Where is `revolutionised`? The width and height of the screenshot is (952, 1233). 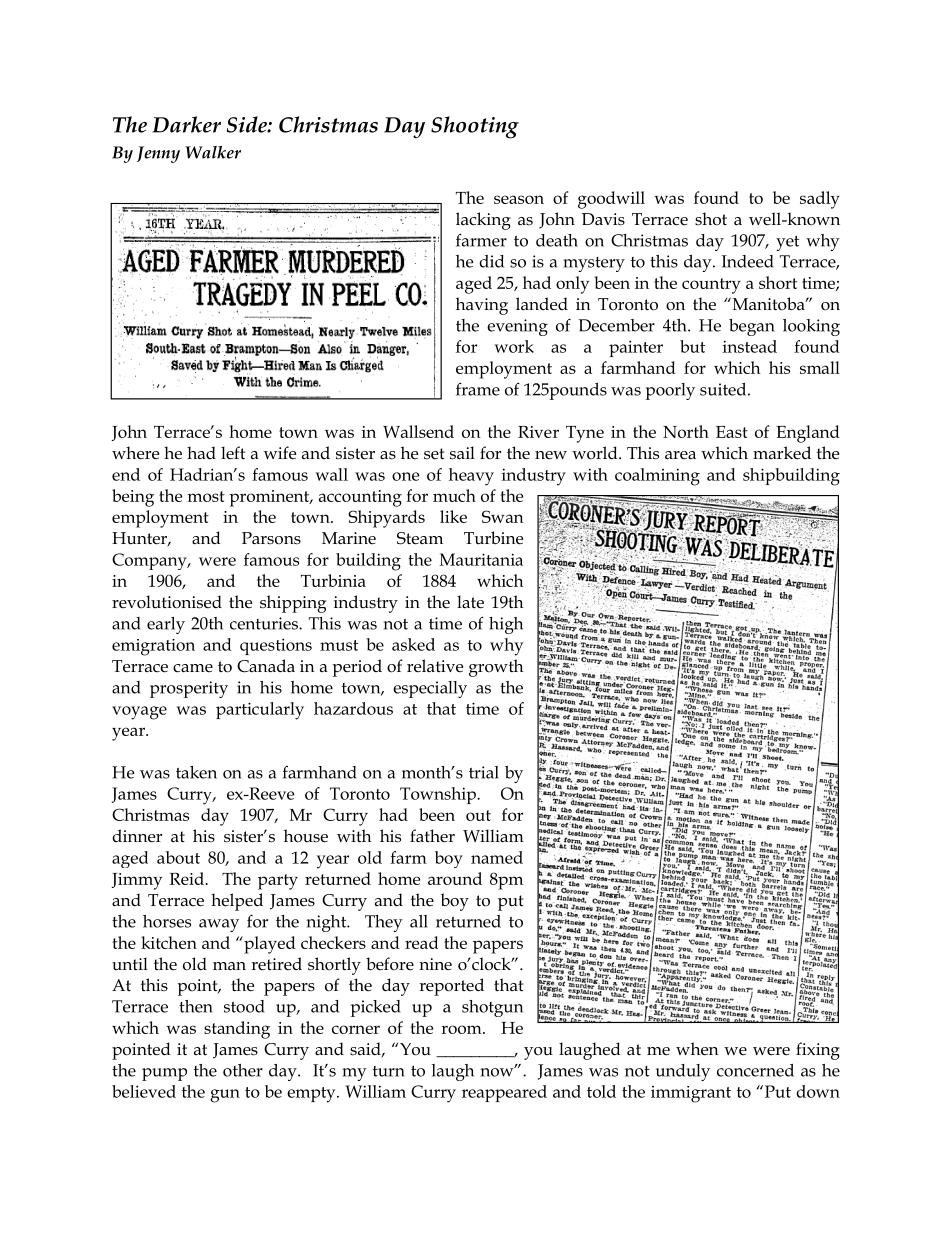 revolutionised is located at coordinates (167, 602).
